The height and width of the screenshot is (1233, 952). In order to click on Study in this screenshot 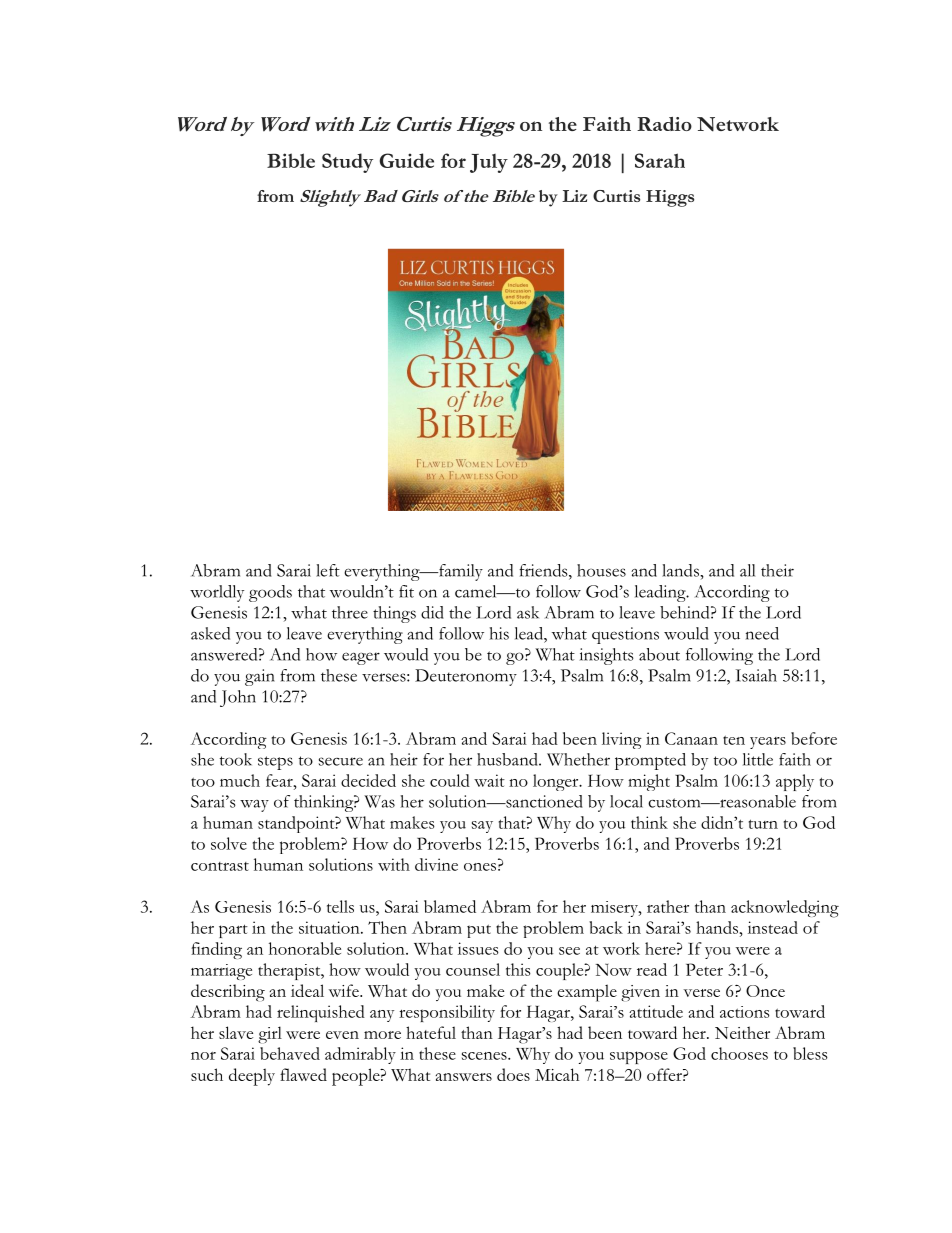, I will do `click(347, 163)`.
